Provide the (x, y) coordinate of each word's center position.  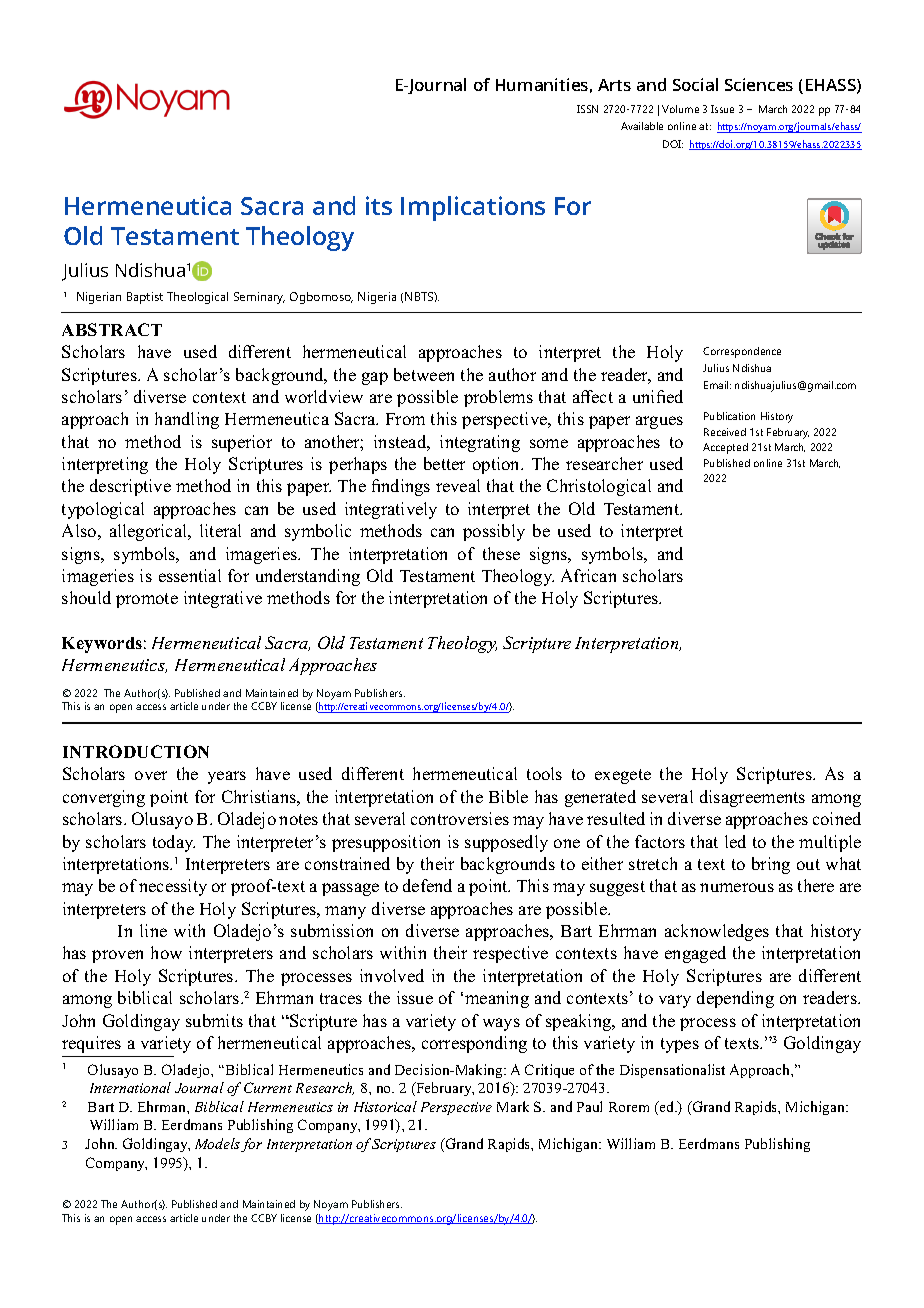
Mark (513, 1106)
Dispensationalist (672, 1071)
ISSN (587, 109)
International (130, 1087)
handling (187, 420)
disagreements (752, 798)
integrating (480, 443)
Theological (197, 298)
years (227, 777)
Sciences (759, 84)
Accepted (725, 448)
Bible (508, 796)
